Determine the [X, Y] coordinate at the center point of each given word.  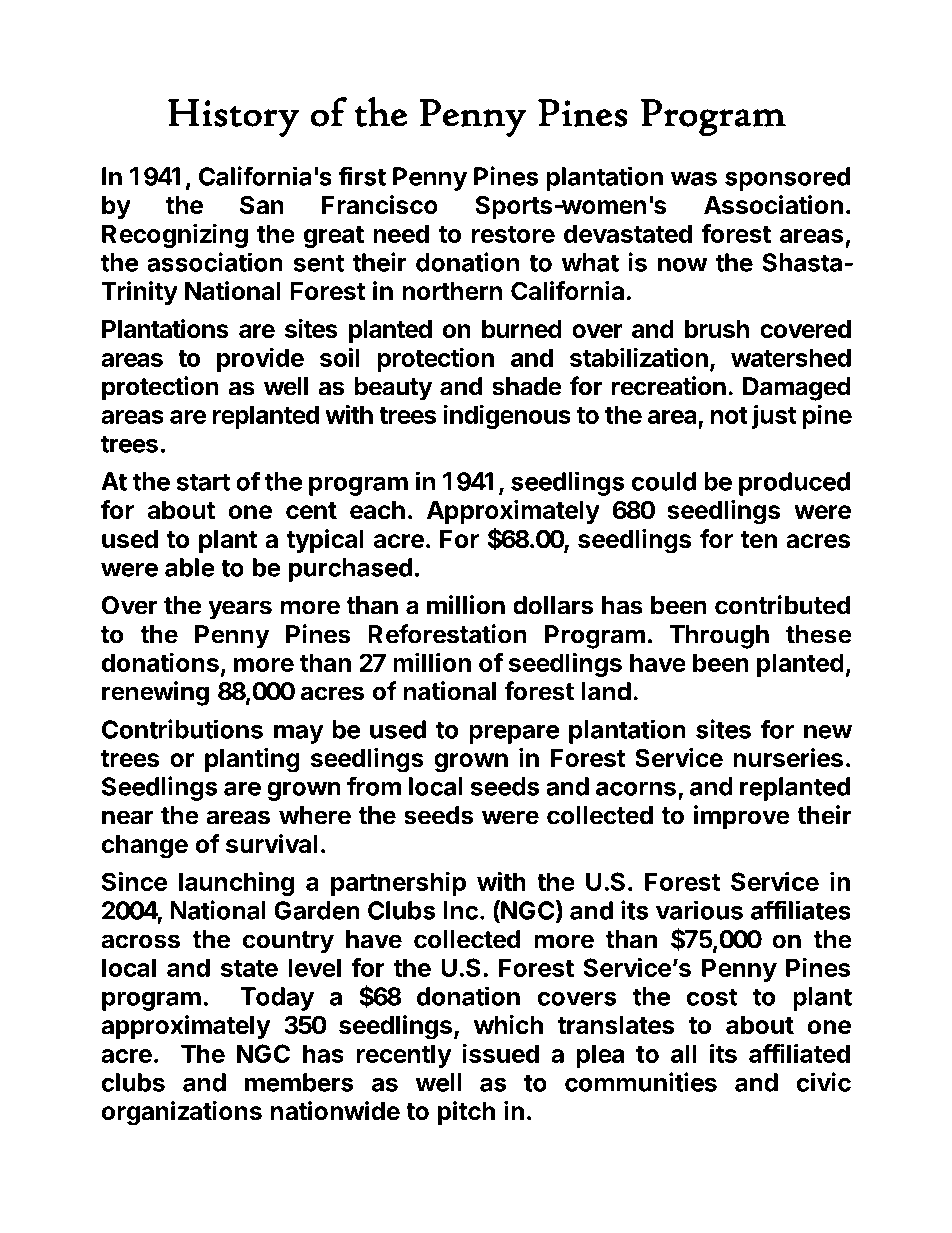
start [203, 482]
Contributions [182, 729]
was [694, 178]
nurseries [788, 758]
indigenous [507, 416]
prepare [514, 734]
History [233, 118]
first [362, 176]
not [729, 415]
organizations [181, 1113]
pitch [466, 1113]
